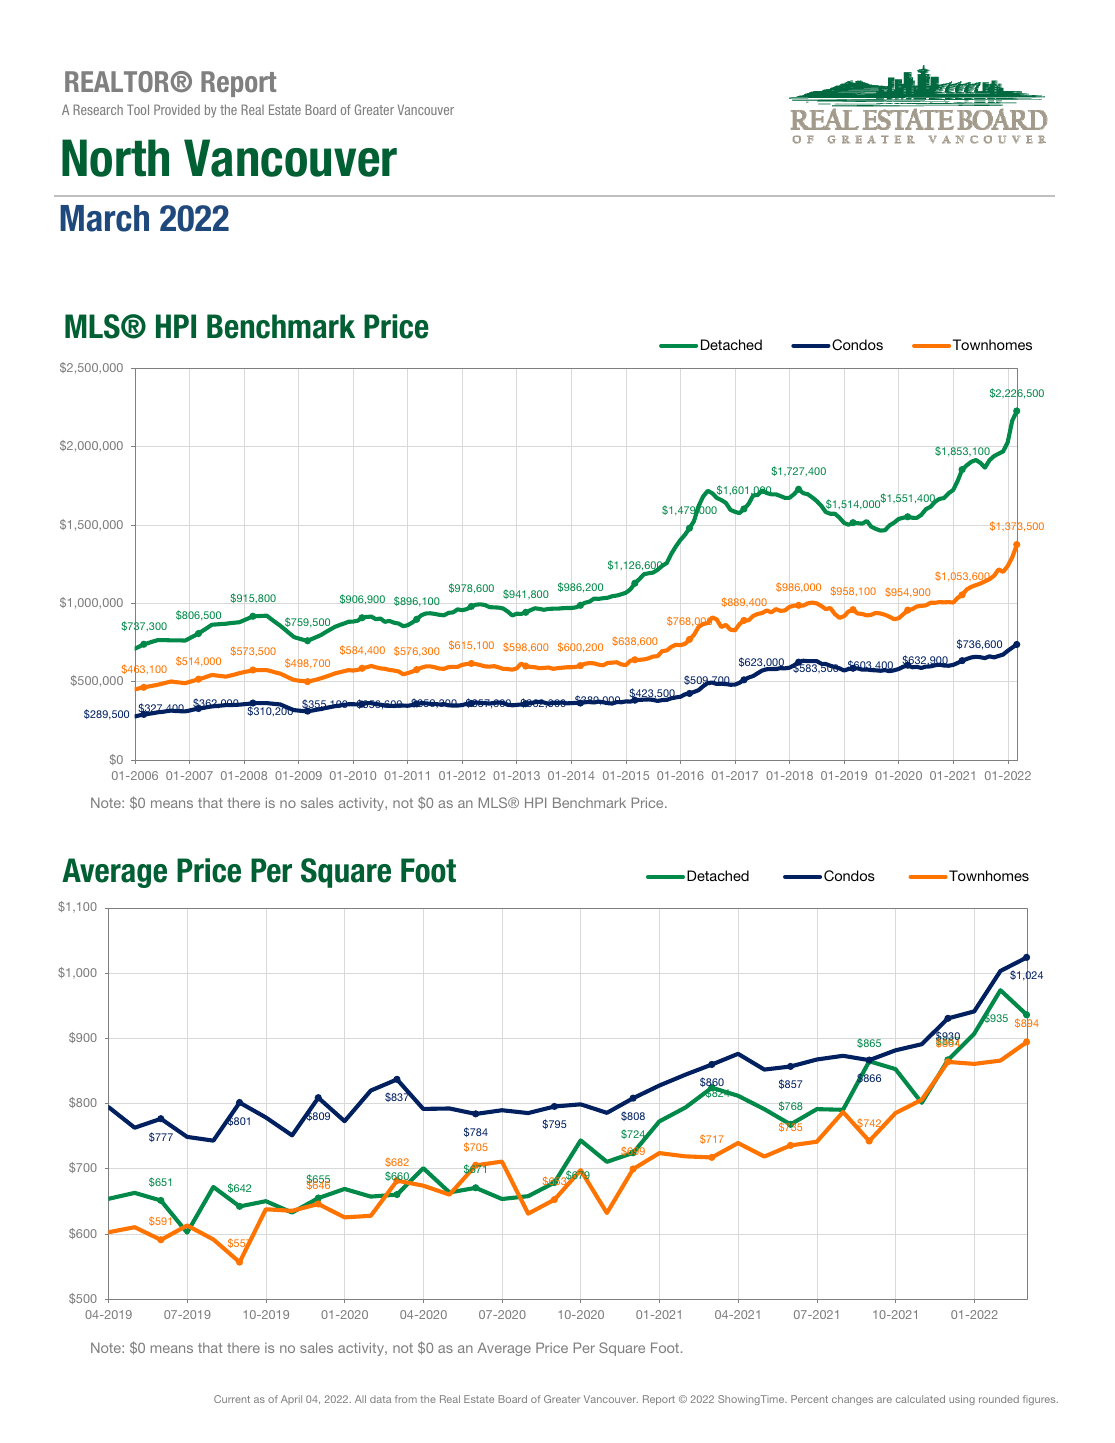 This screenshot has height=1443, width=1115. Describe the element at coordinates (920, 1399) in the screenshot. I see `calculated` at that location.
